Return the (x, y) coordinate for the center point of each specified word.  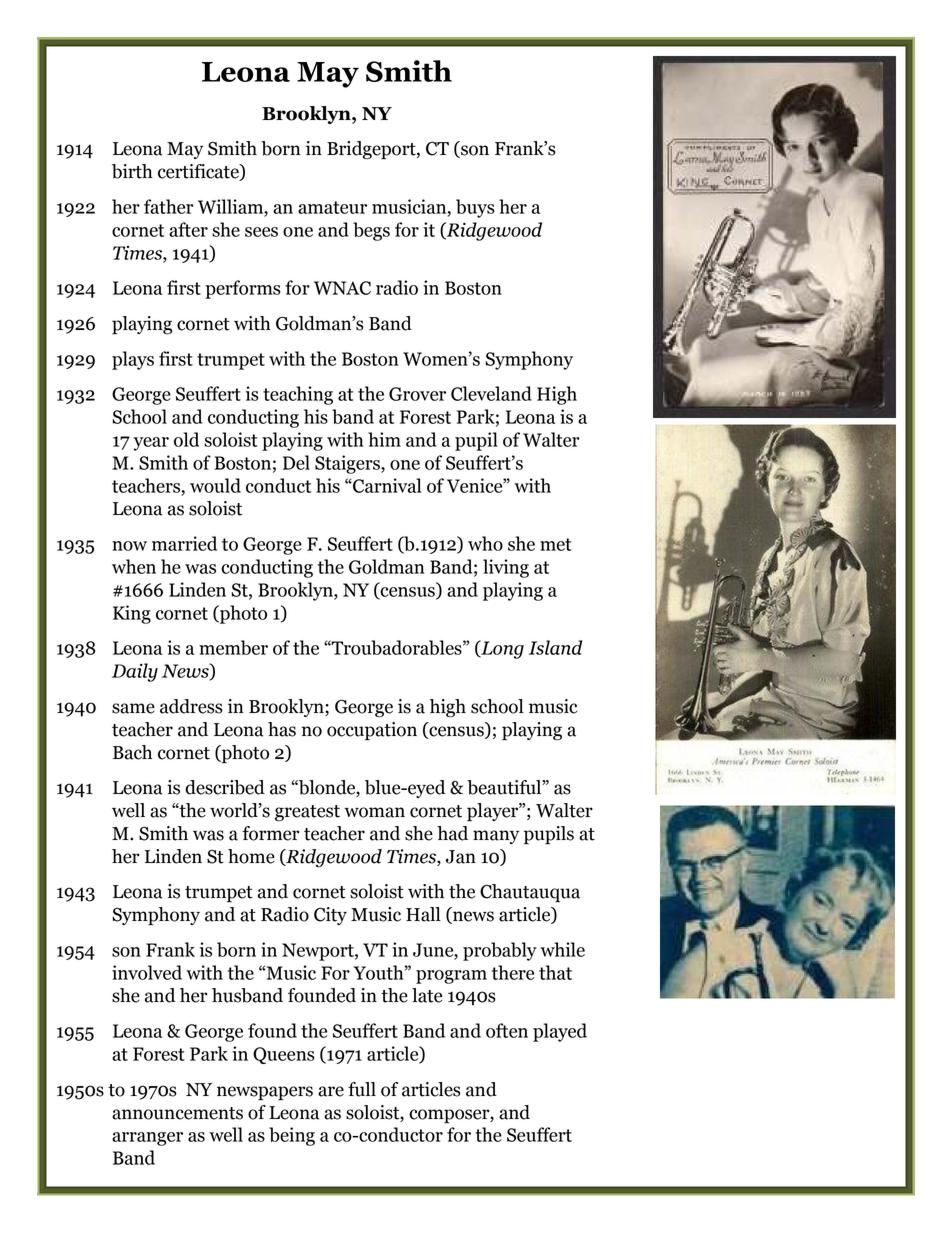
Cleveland (491, 393)
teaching (298, 395)
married (184, 543)
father (169, 206)
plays (133, 360)
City (330, 916)
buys (475, 208)
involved (147, 972)
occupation (372, 731)
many (496, 837)
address (191, 706)
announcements (177, 1113)
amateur (332, 207)
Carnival (386, 485)
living (506, 568)
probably (500, 951)
